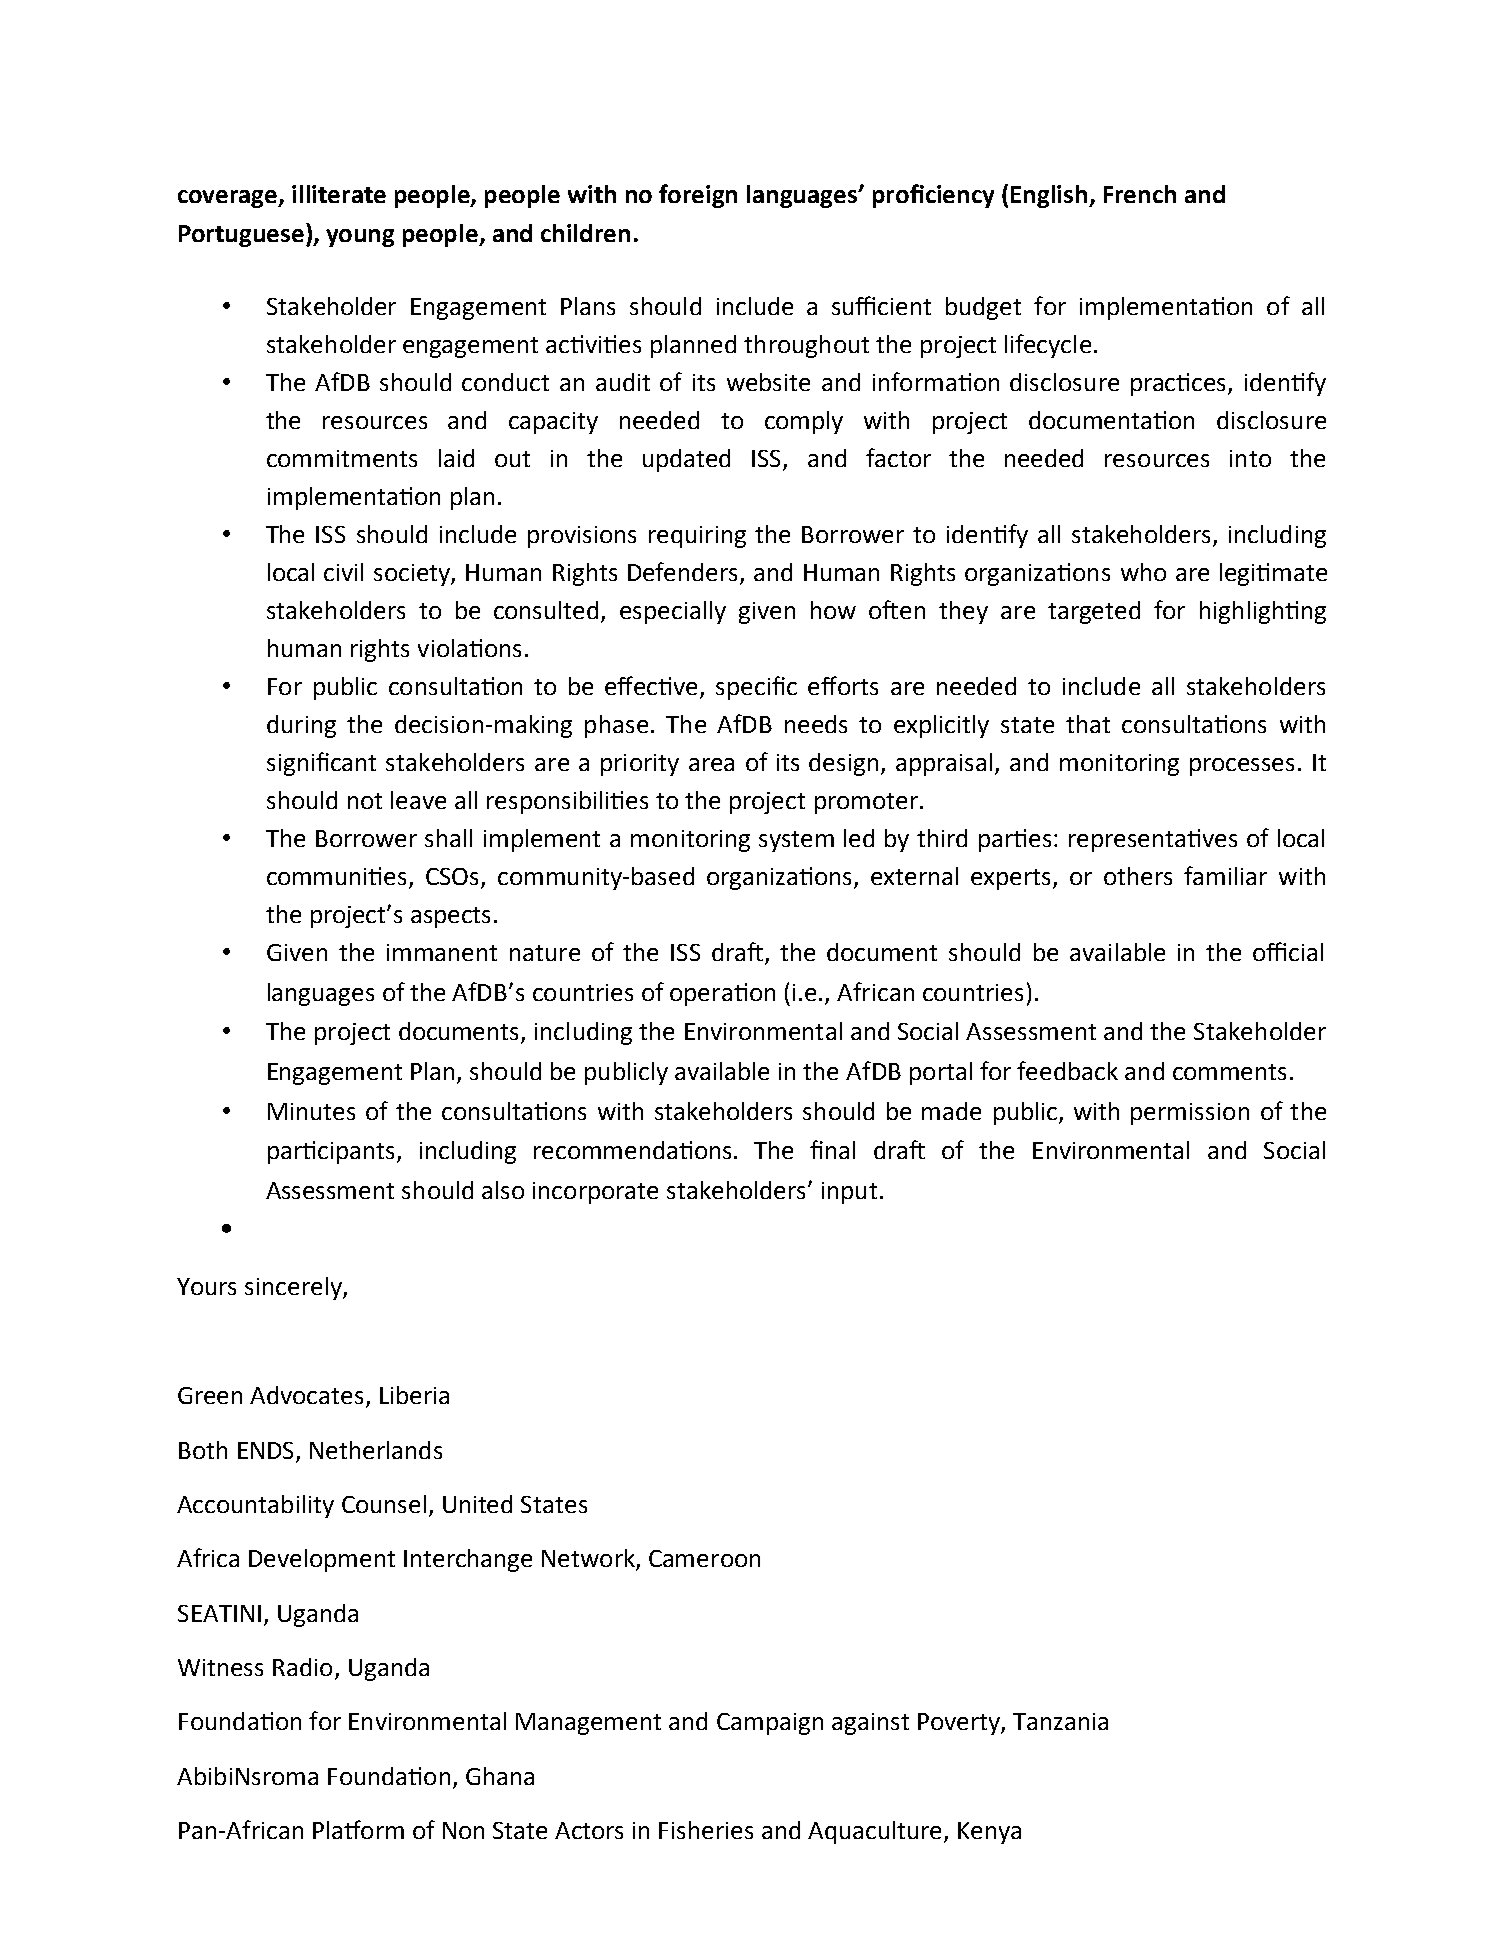  Describe the element at coordinates (360, 238) in the document. I see `young` at that location.
